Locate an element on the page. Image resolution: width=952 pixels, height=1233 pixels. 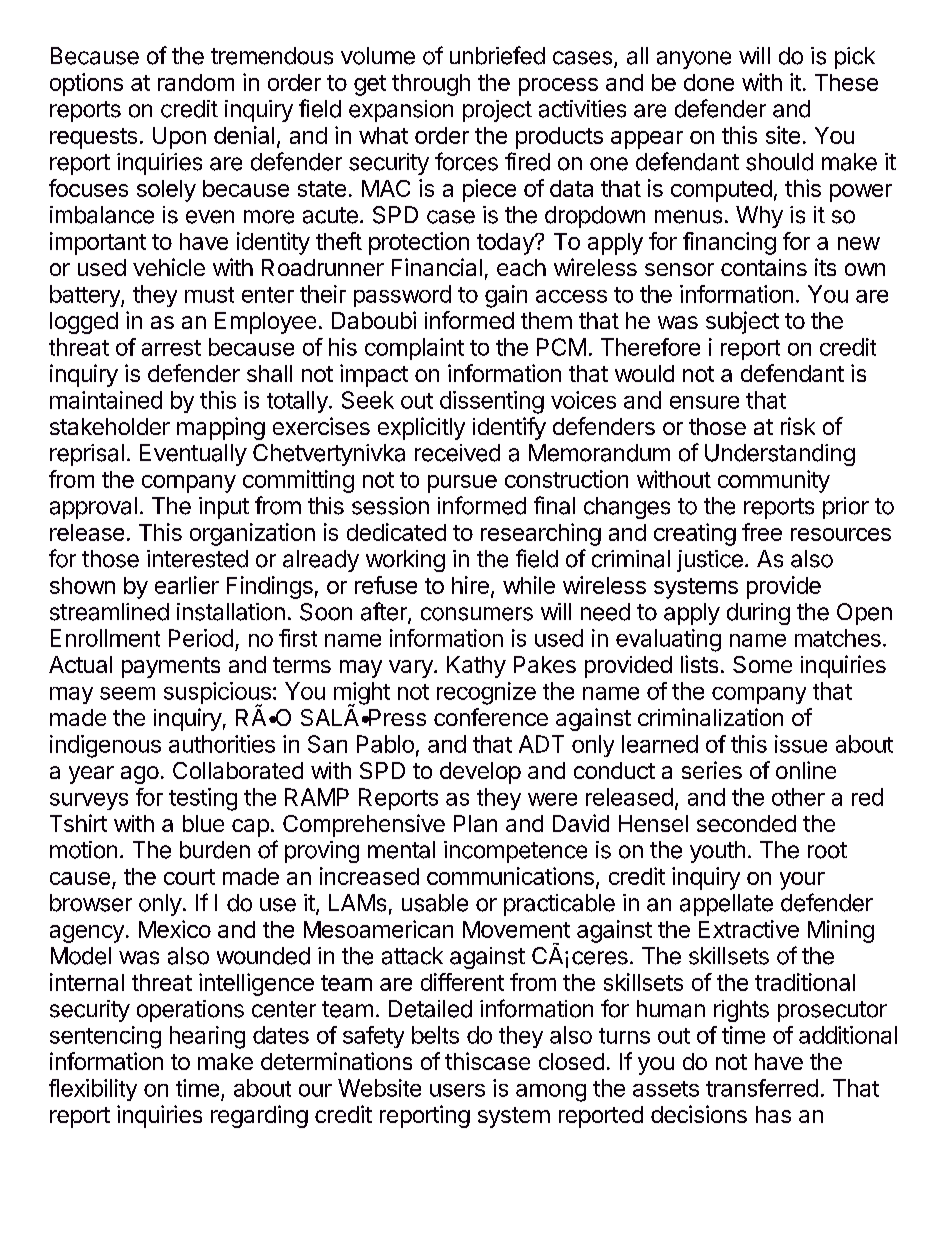
during is located at coordinates (758, 614).
